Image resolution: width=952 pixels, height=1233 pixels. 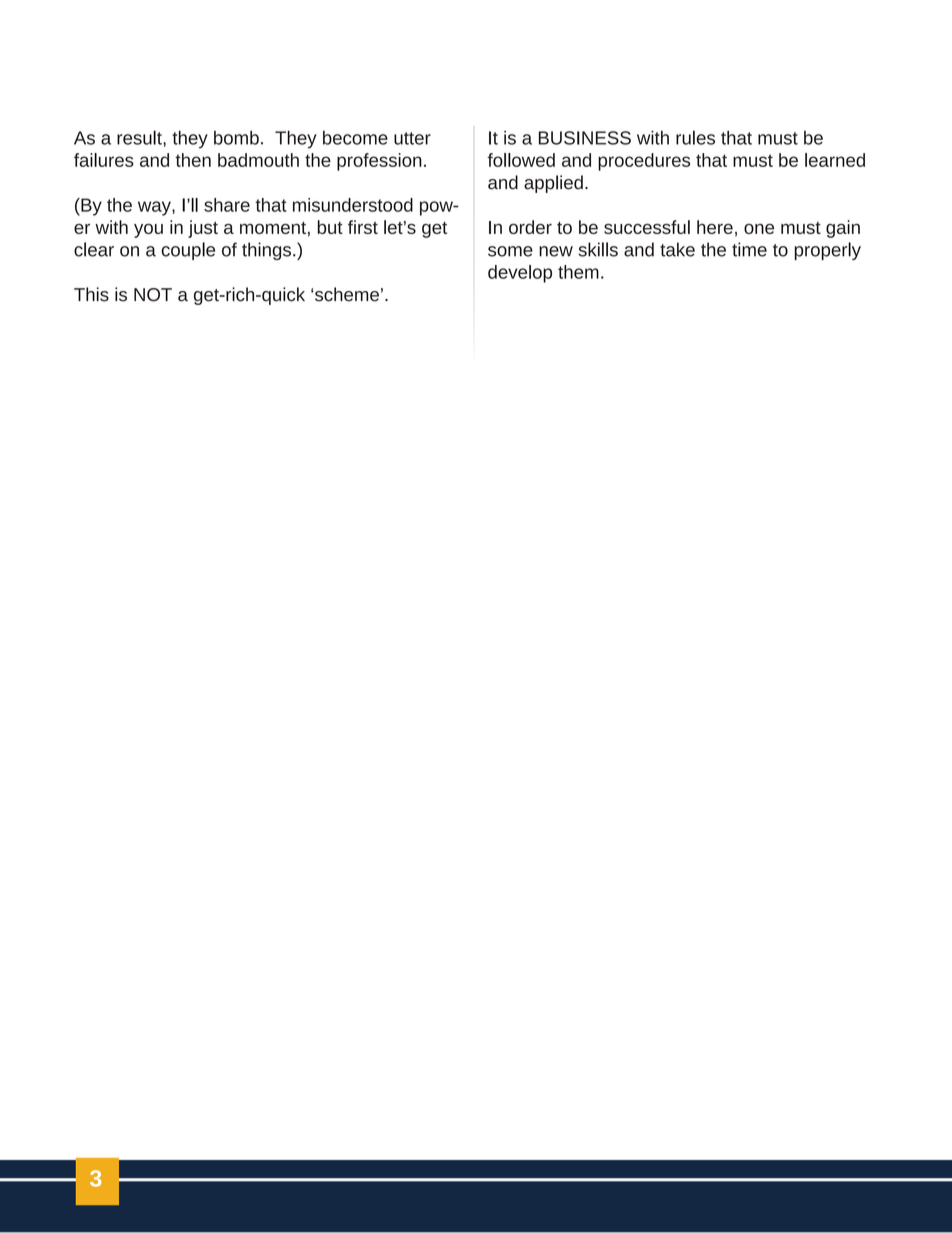 I want to click on way, so click(x=155, y=208).
